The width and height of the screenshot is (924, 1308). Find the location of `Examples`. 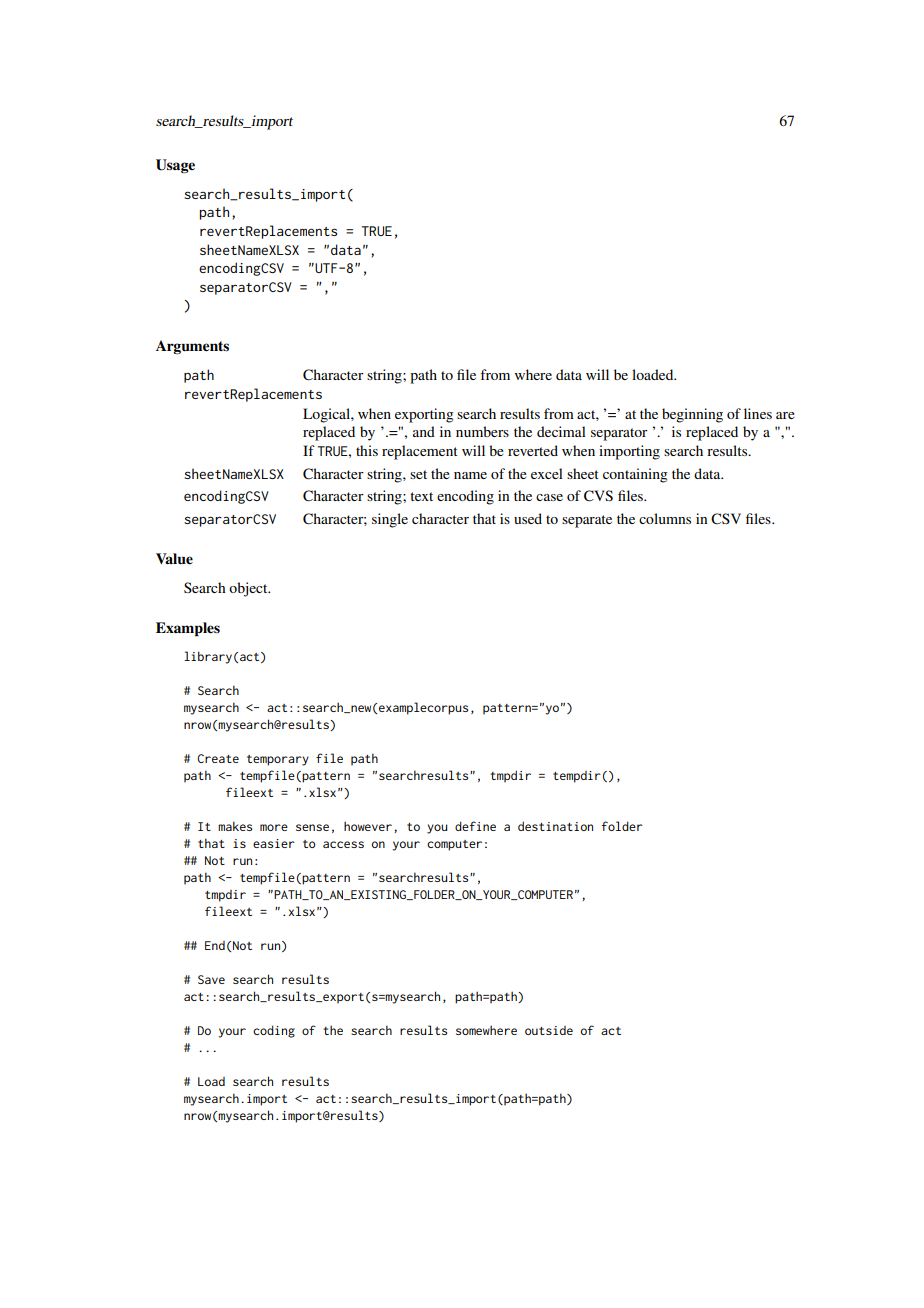

Examples is located at coordinates (188, 629).
